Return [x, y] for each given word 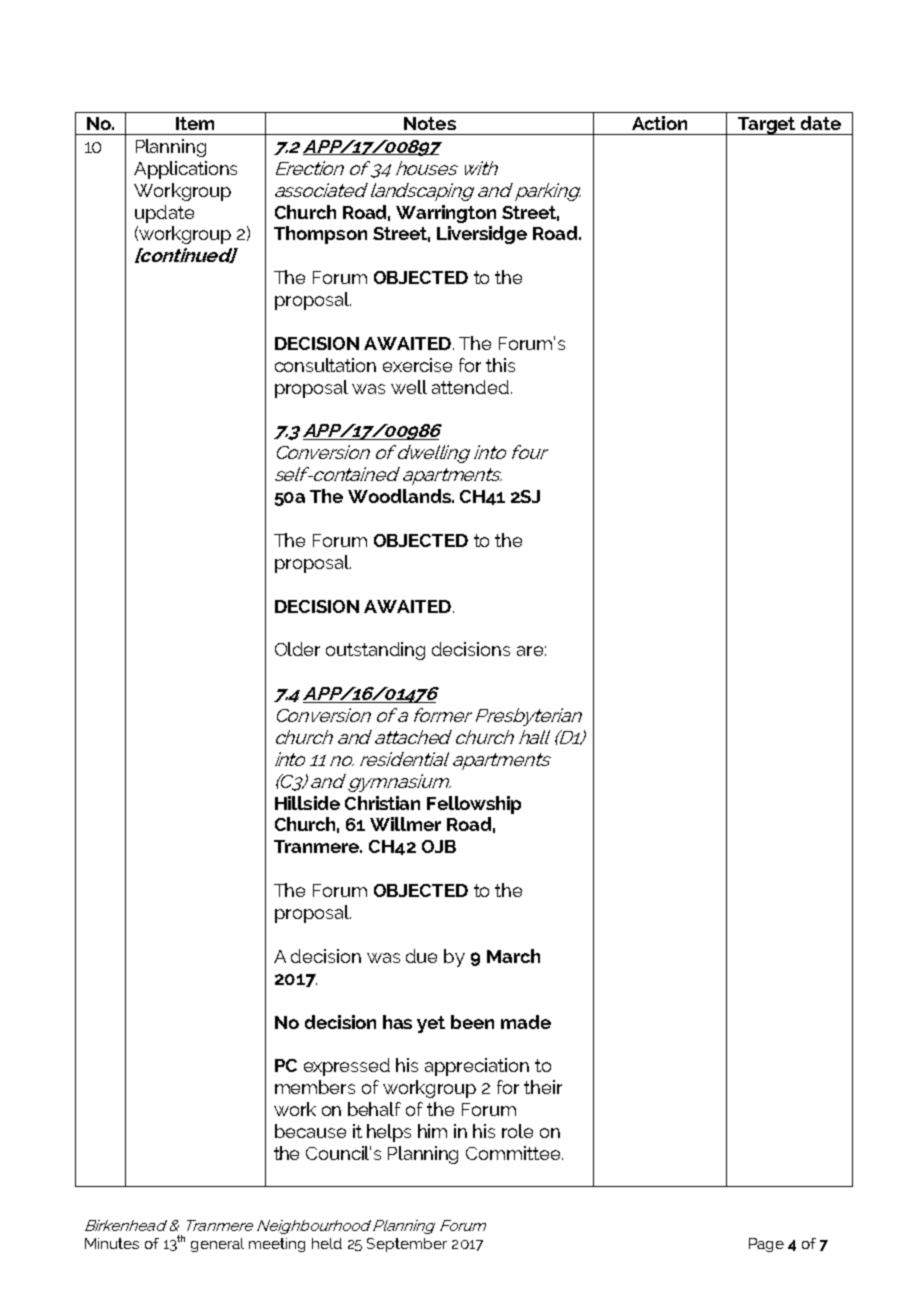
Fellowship [474, 805]
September [407, 1245]
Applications [185, 170]
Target [767, 126]
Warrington [446, 214]
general [217, 1245]
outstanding [375, 651]
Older [297, 649]
